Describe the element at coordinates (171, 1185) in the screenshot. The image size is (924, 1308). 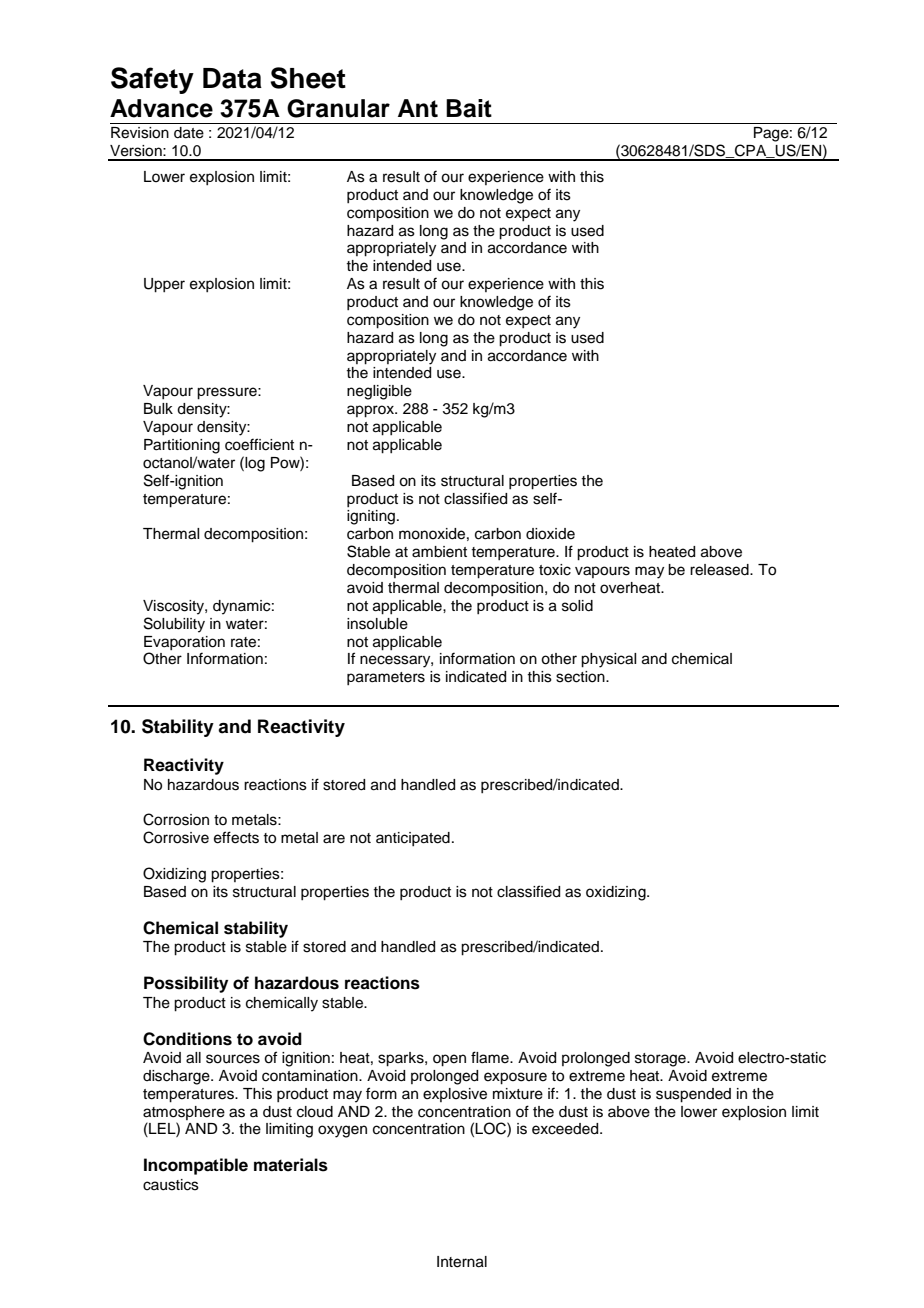
I see `caustics` at that location.
